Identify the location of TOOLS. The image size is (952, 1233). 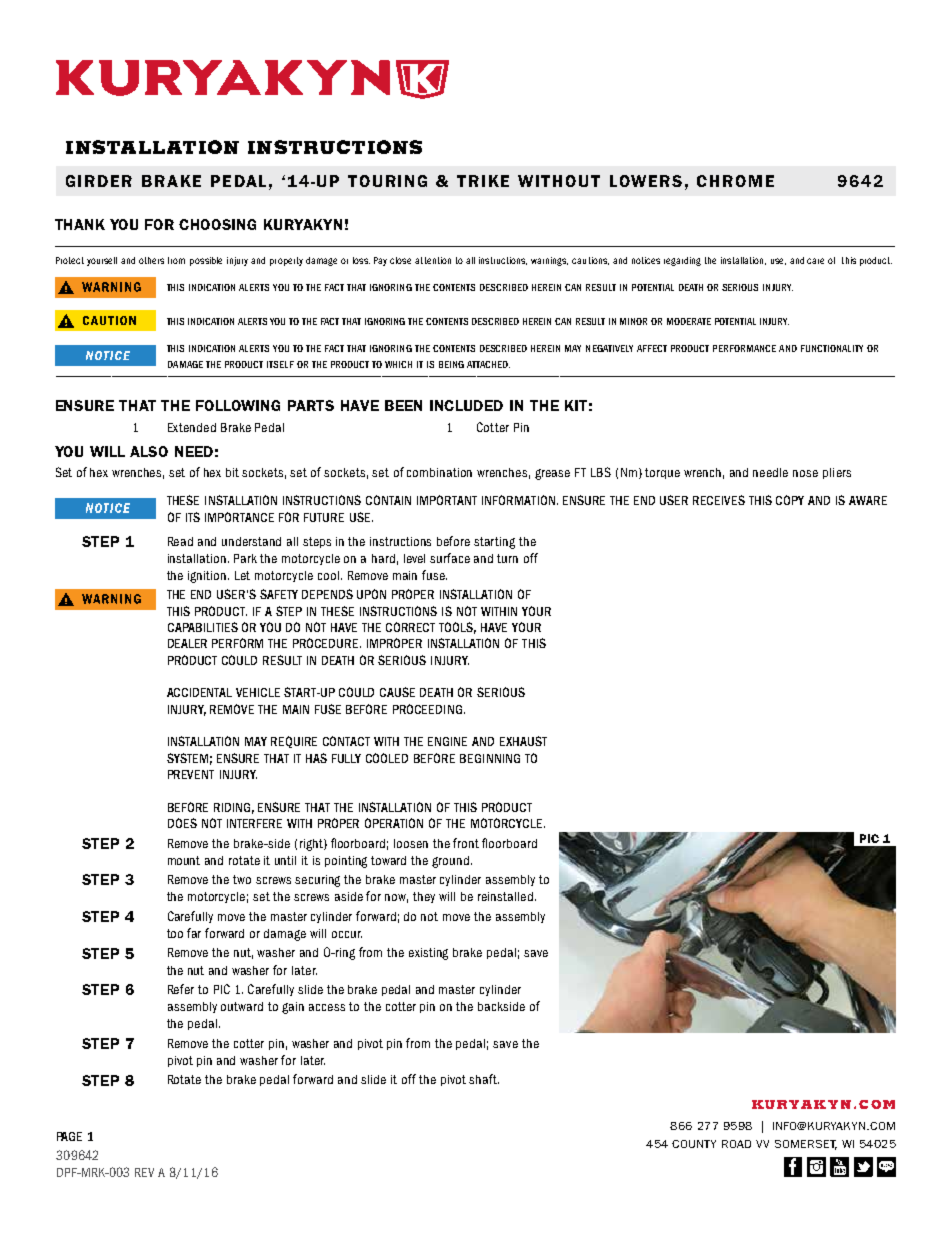
(457, 628).
